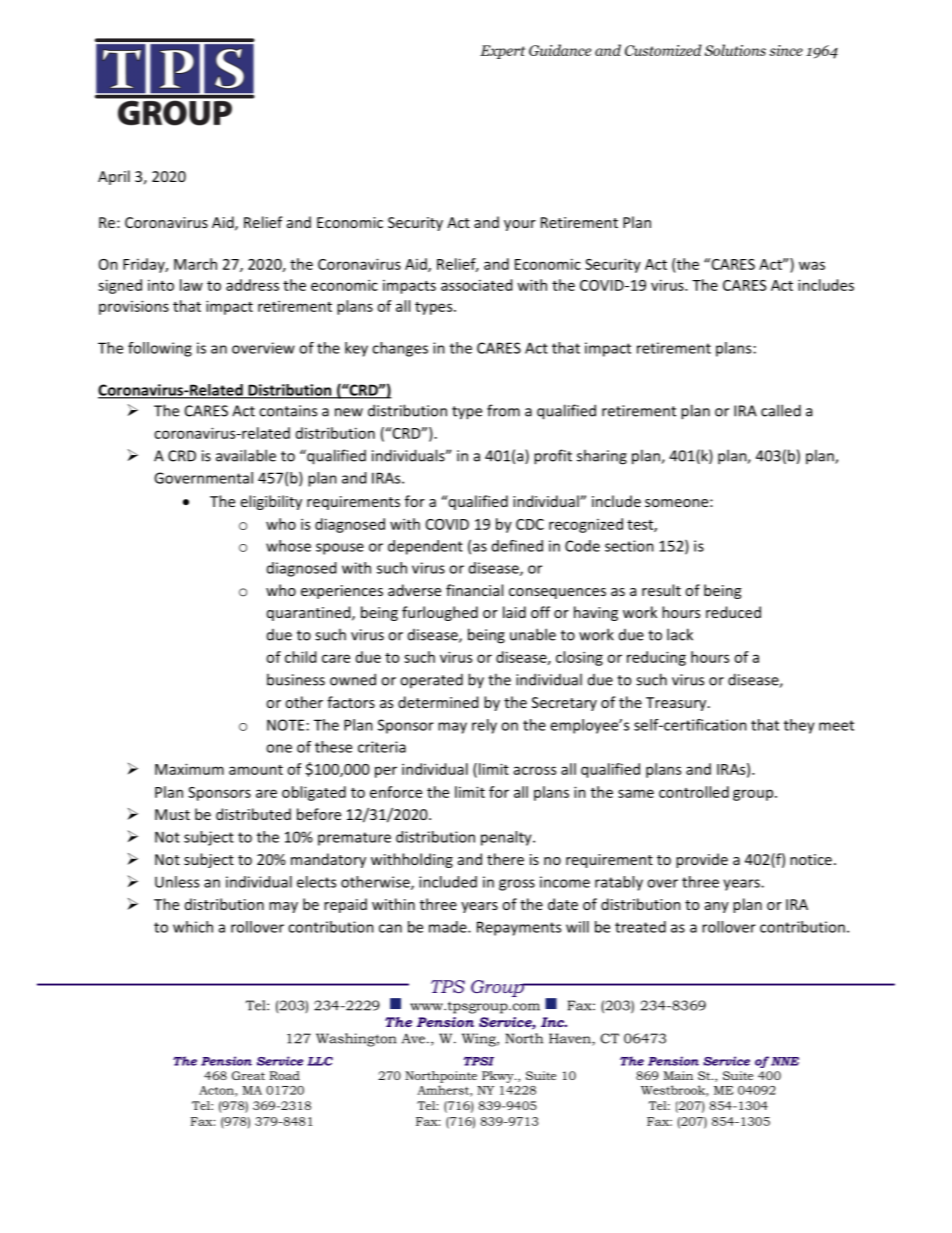 Image resolution: width=952 pixels, height=1233 pixels. Describe the element at coordinates (785, 1061) in the image. I see `NNE` at that location.
